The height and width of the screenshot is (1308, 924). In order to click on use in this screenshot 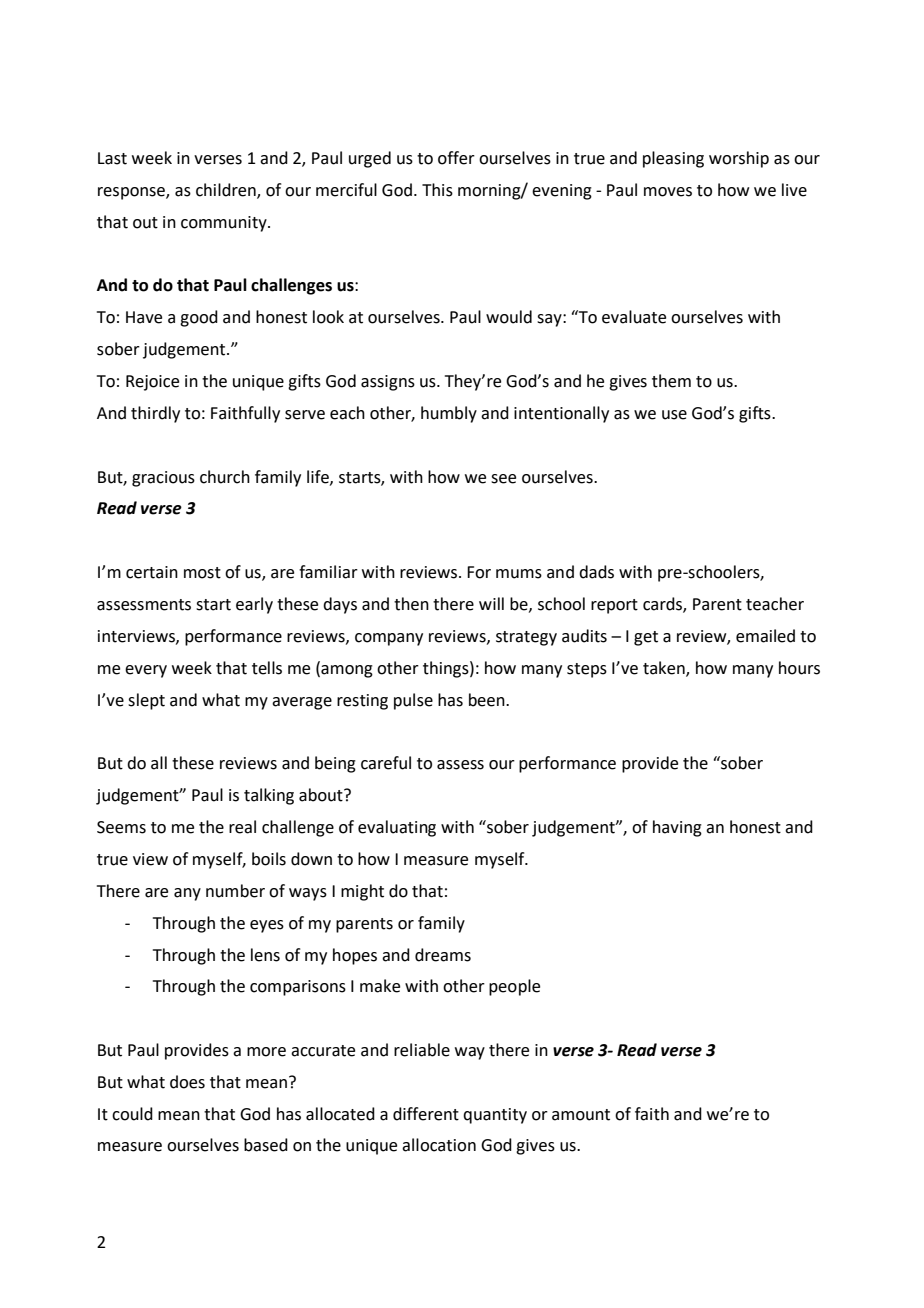, I will do `click(674, 415)`.
